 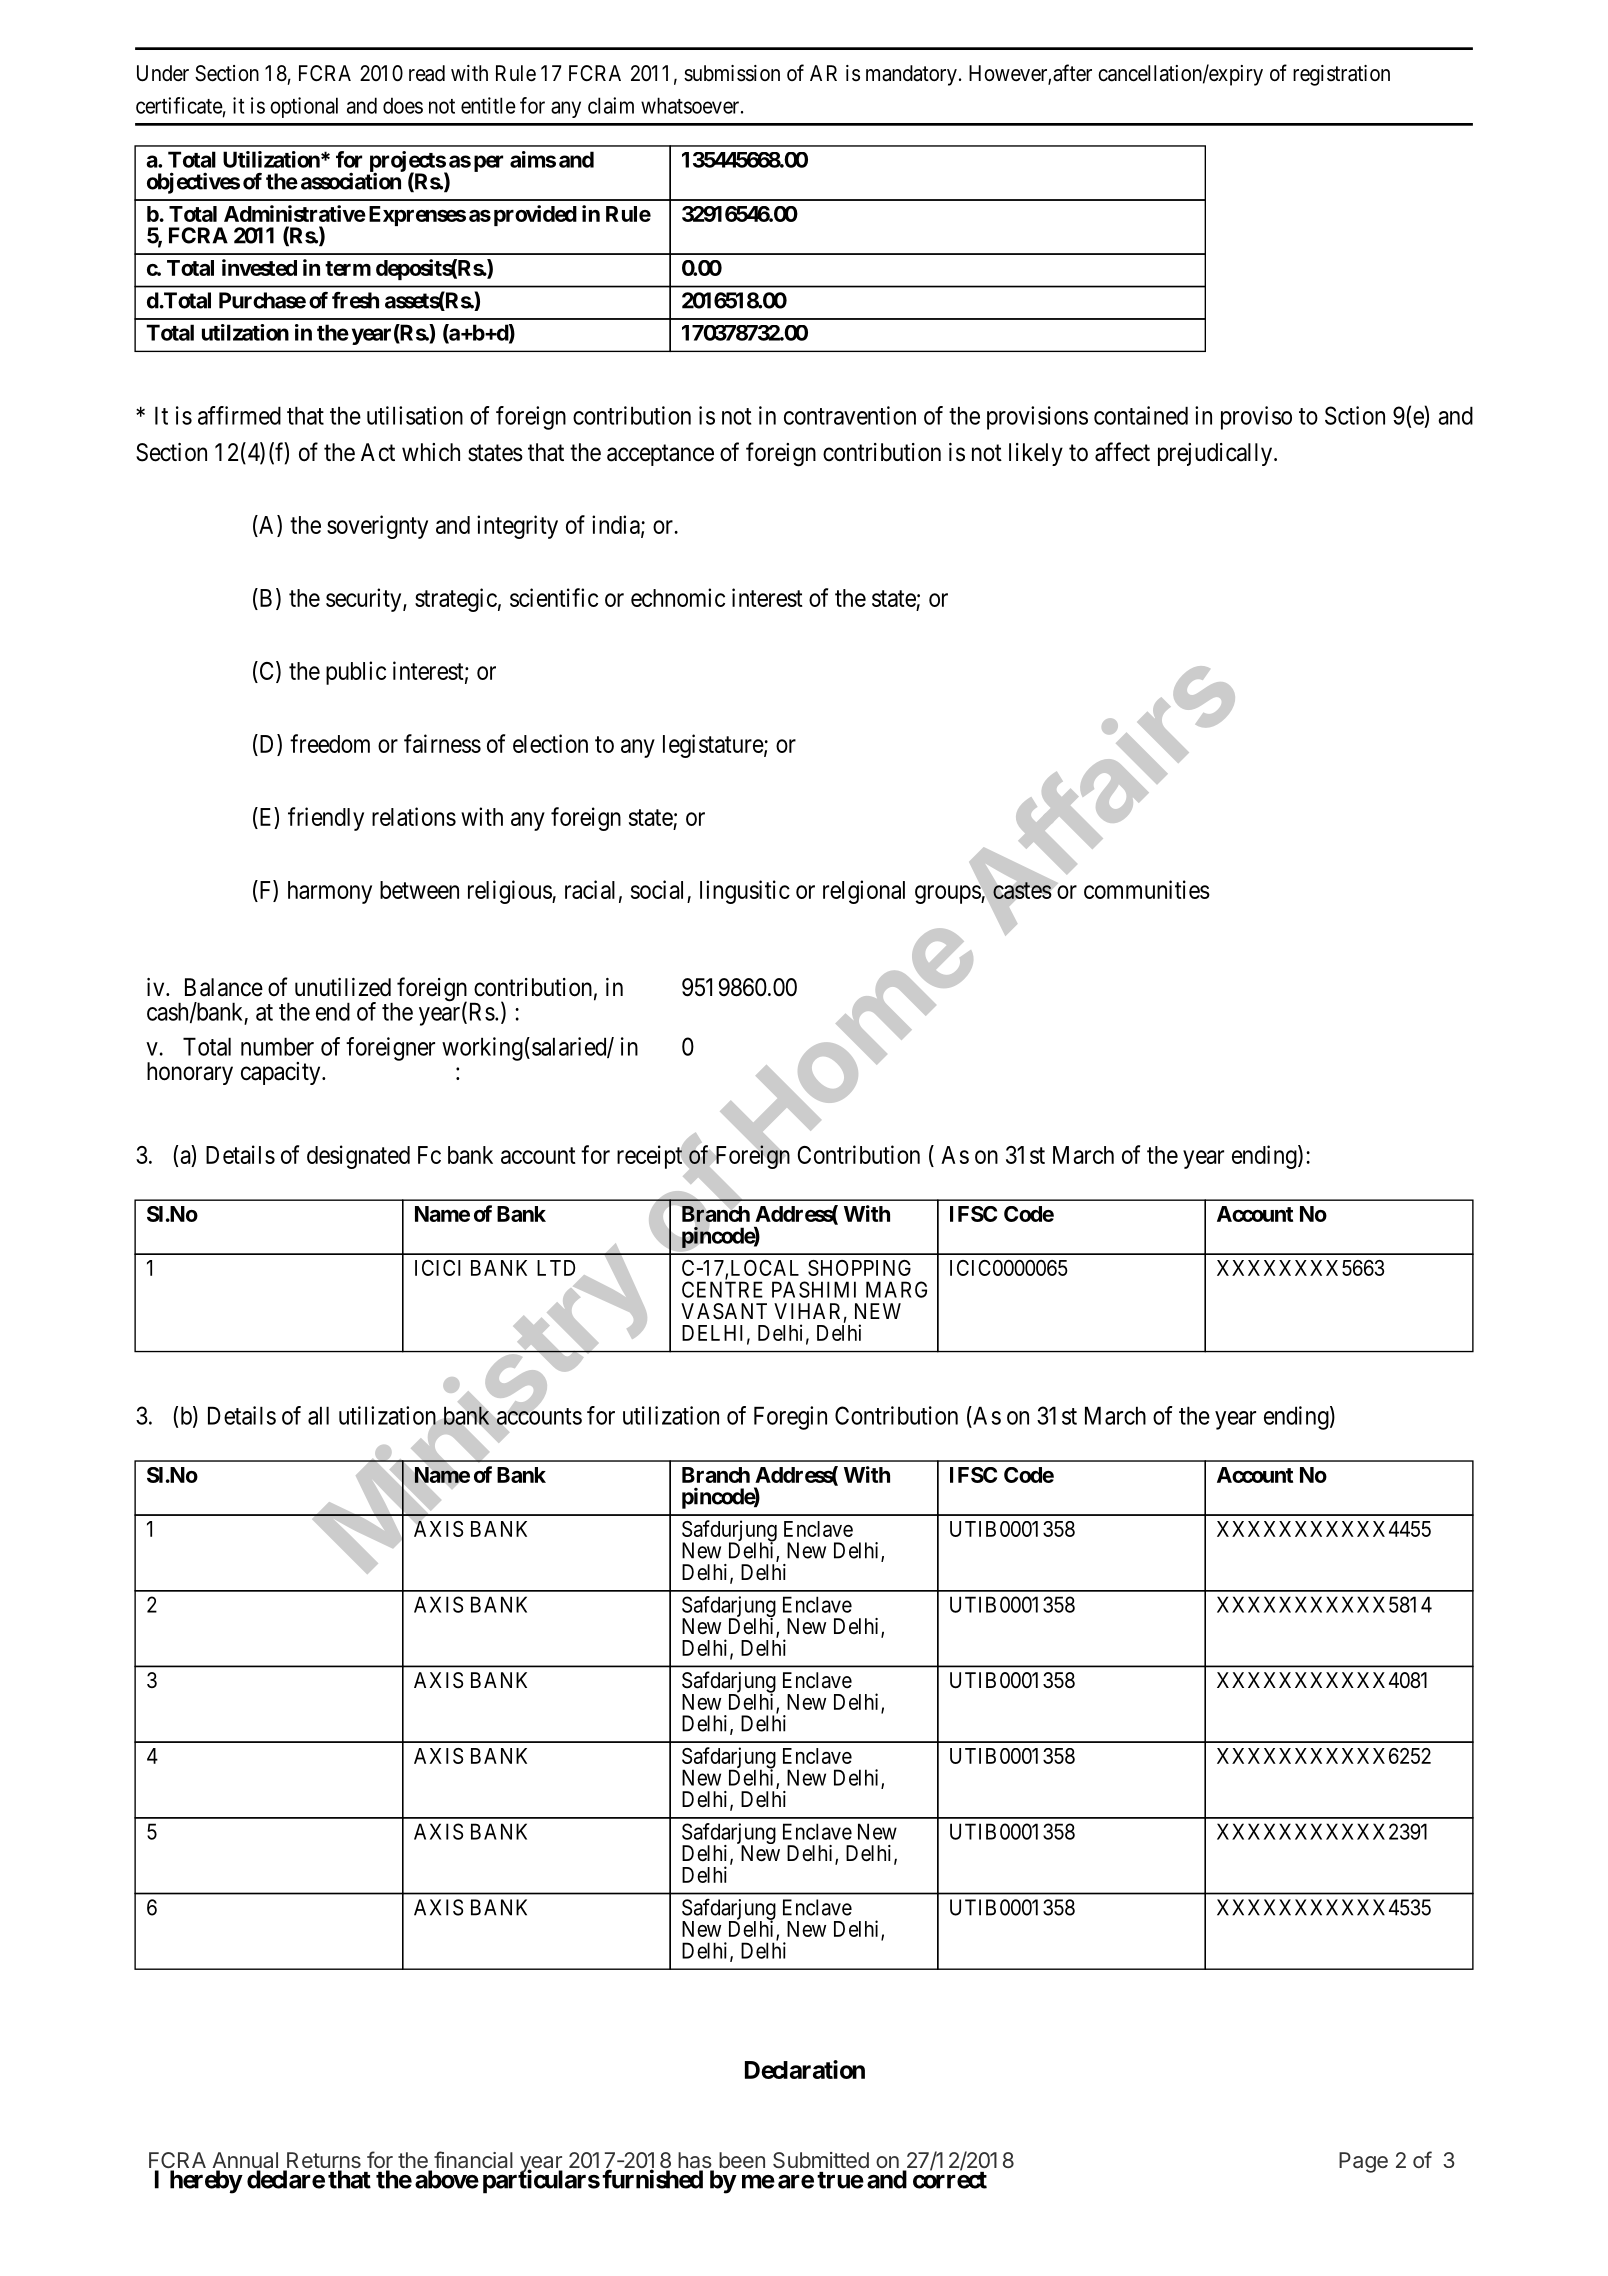 What do you see at coordinates (1341, 75) in the screenshot?
I see `registration` at bounding box center [1341, 75].
